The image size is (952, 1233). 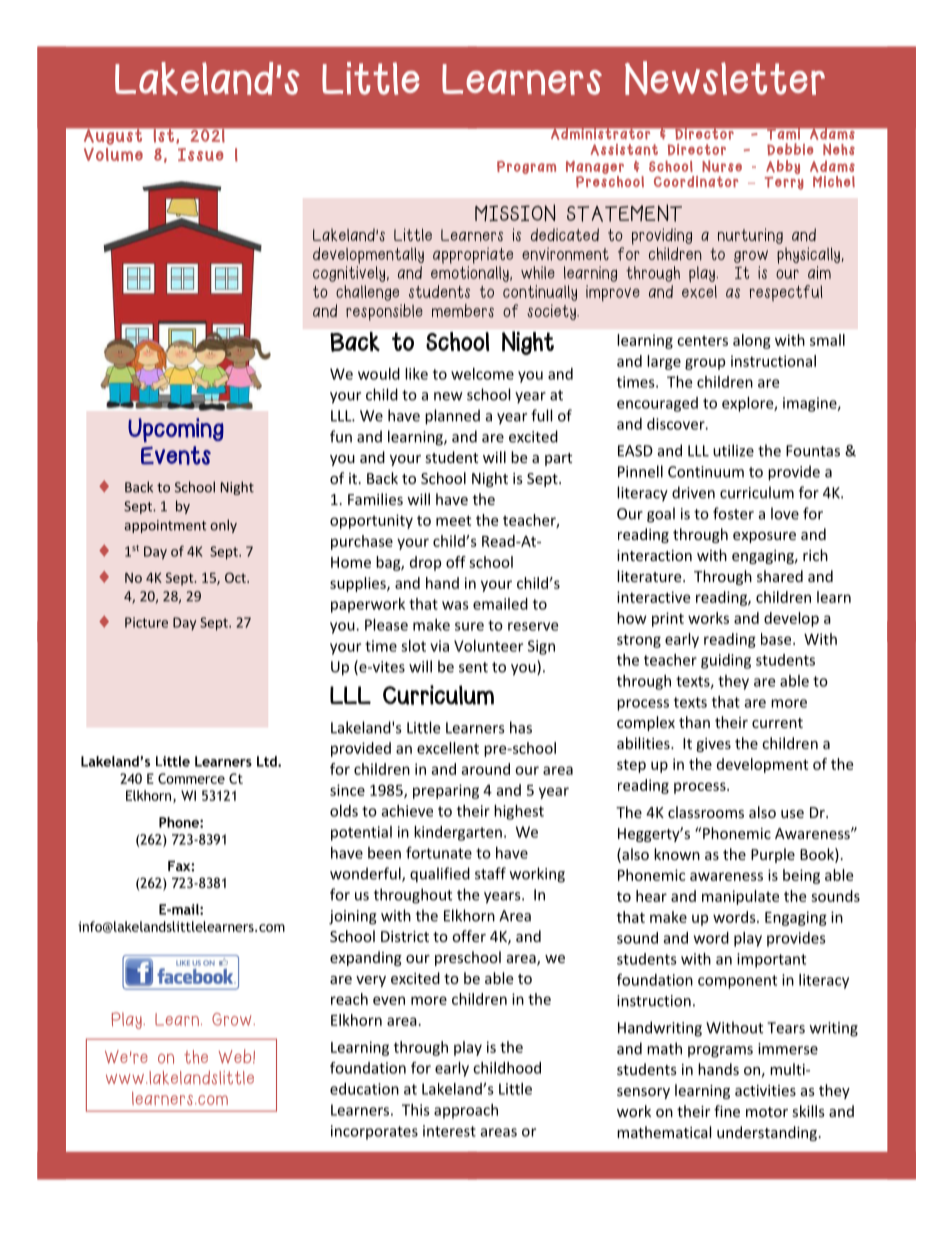 What do you see at coordinates (780, 576) in the image?
I see `shared` at bounding box center [780, 576].
